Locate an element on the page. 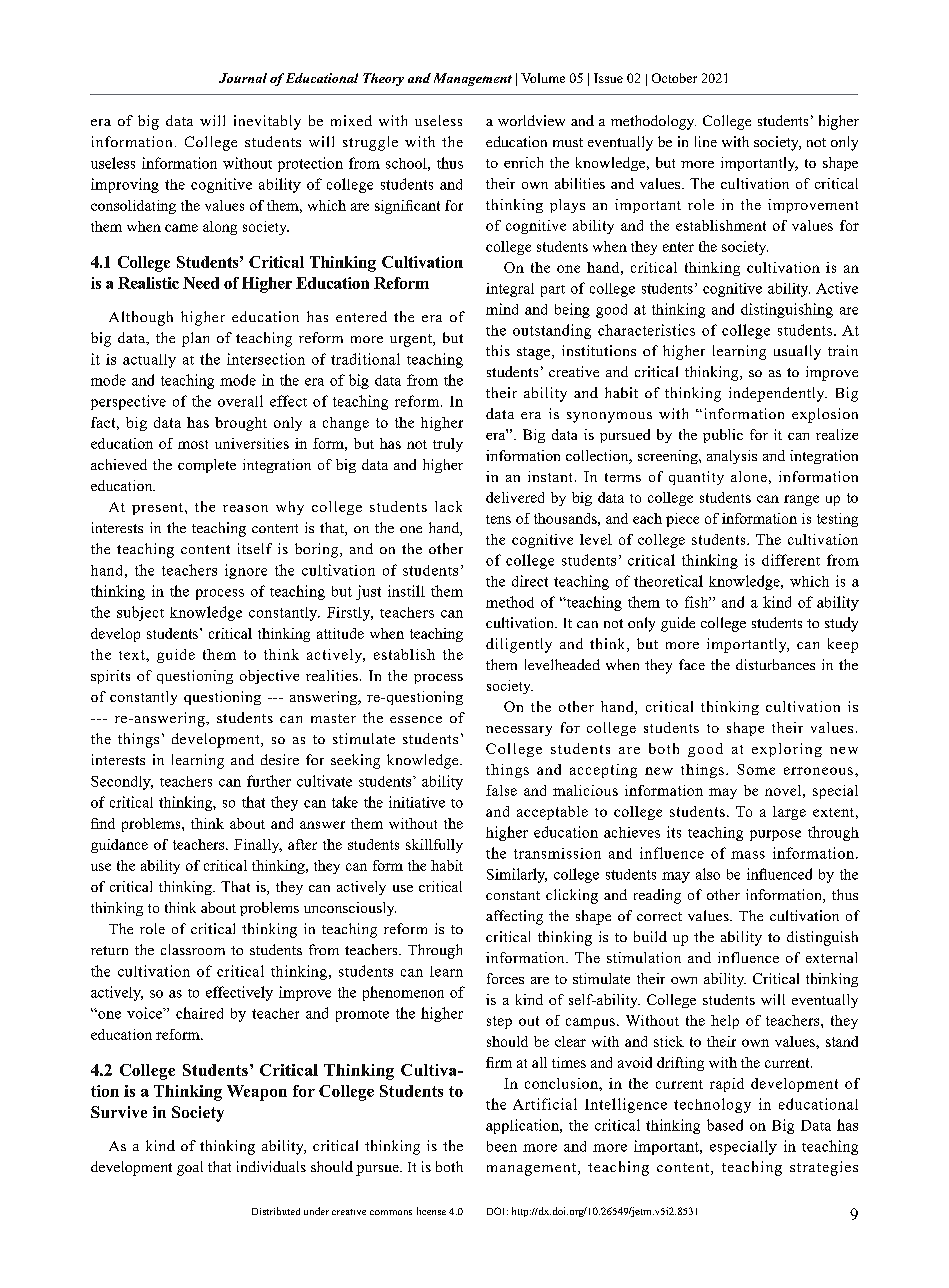 Image resolution: width=949 pixels, height=1288 pixels. complete is located at coordinates (207, 466).
